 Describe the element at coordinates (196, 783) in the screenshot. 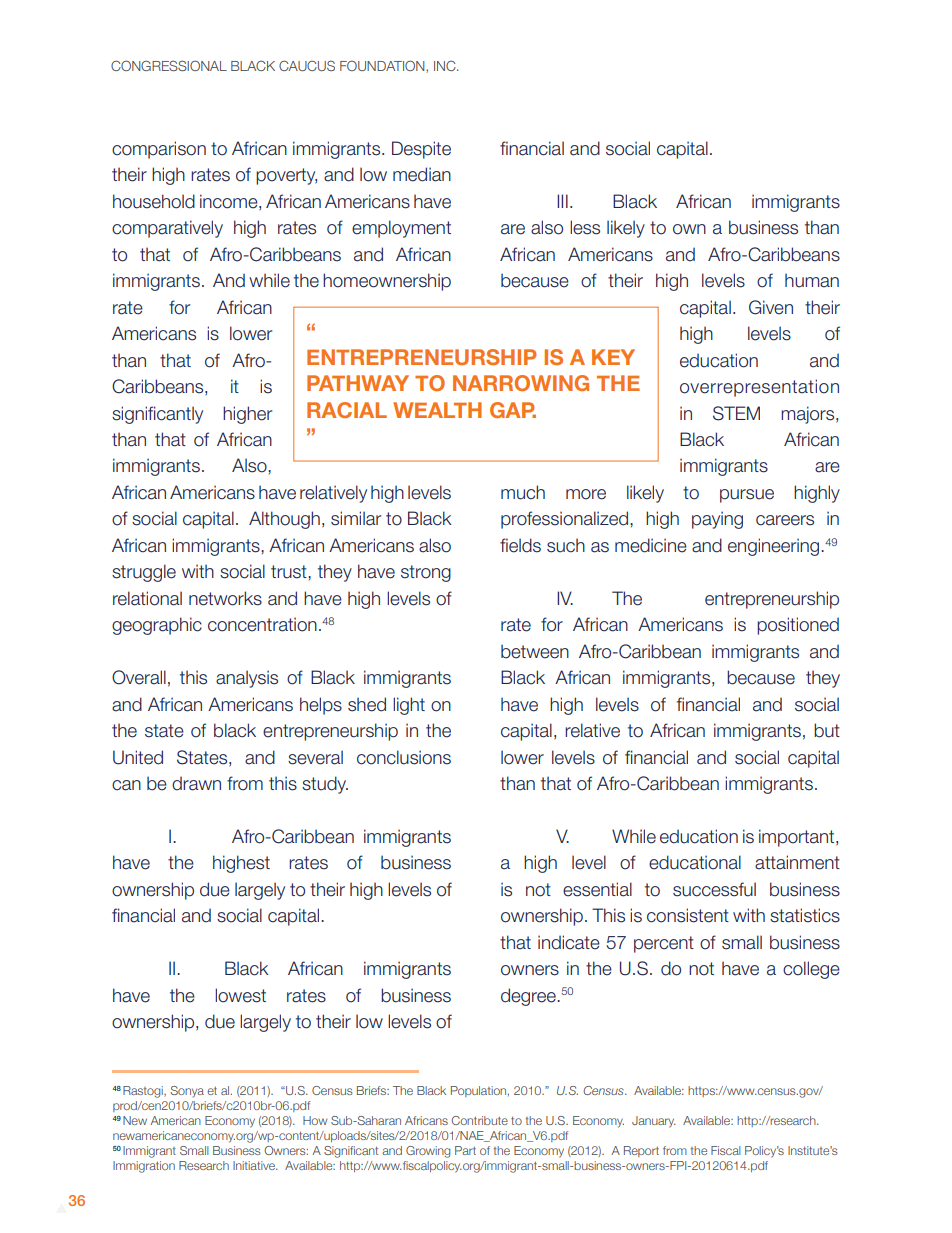

I see `drawn` at that location.
